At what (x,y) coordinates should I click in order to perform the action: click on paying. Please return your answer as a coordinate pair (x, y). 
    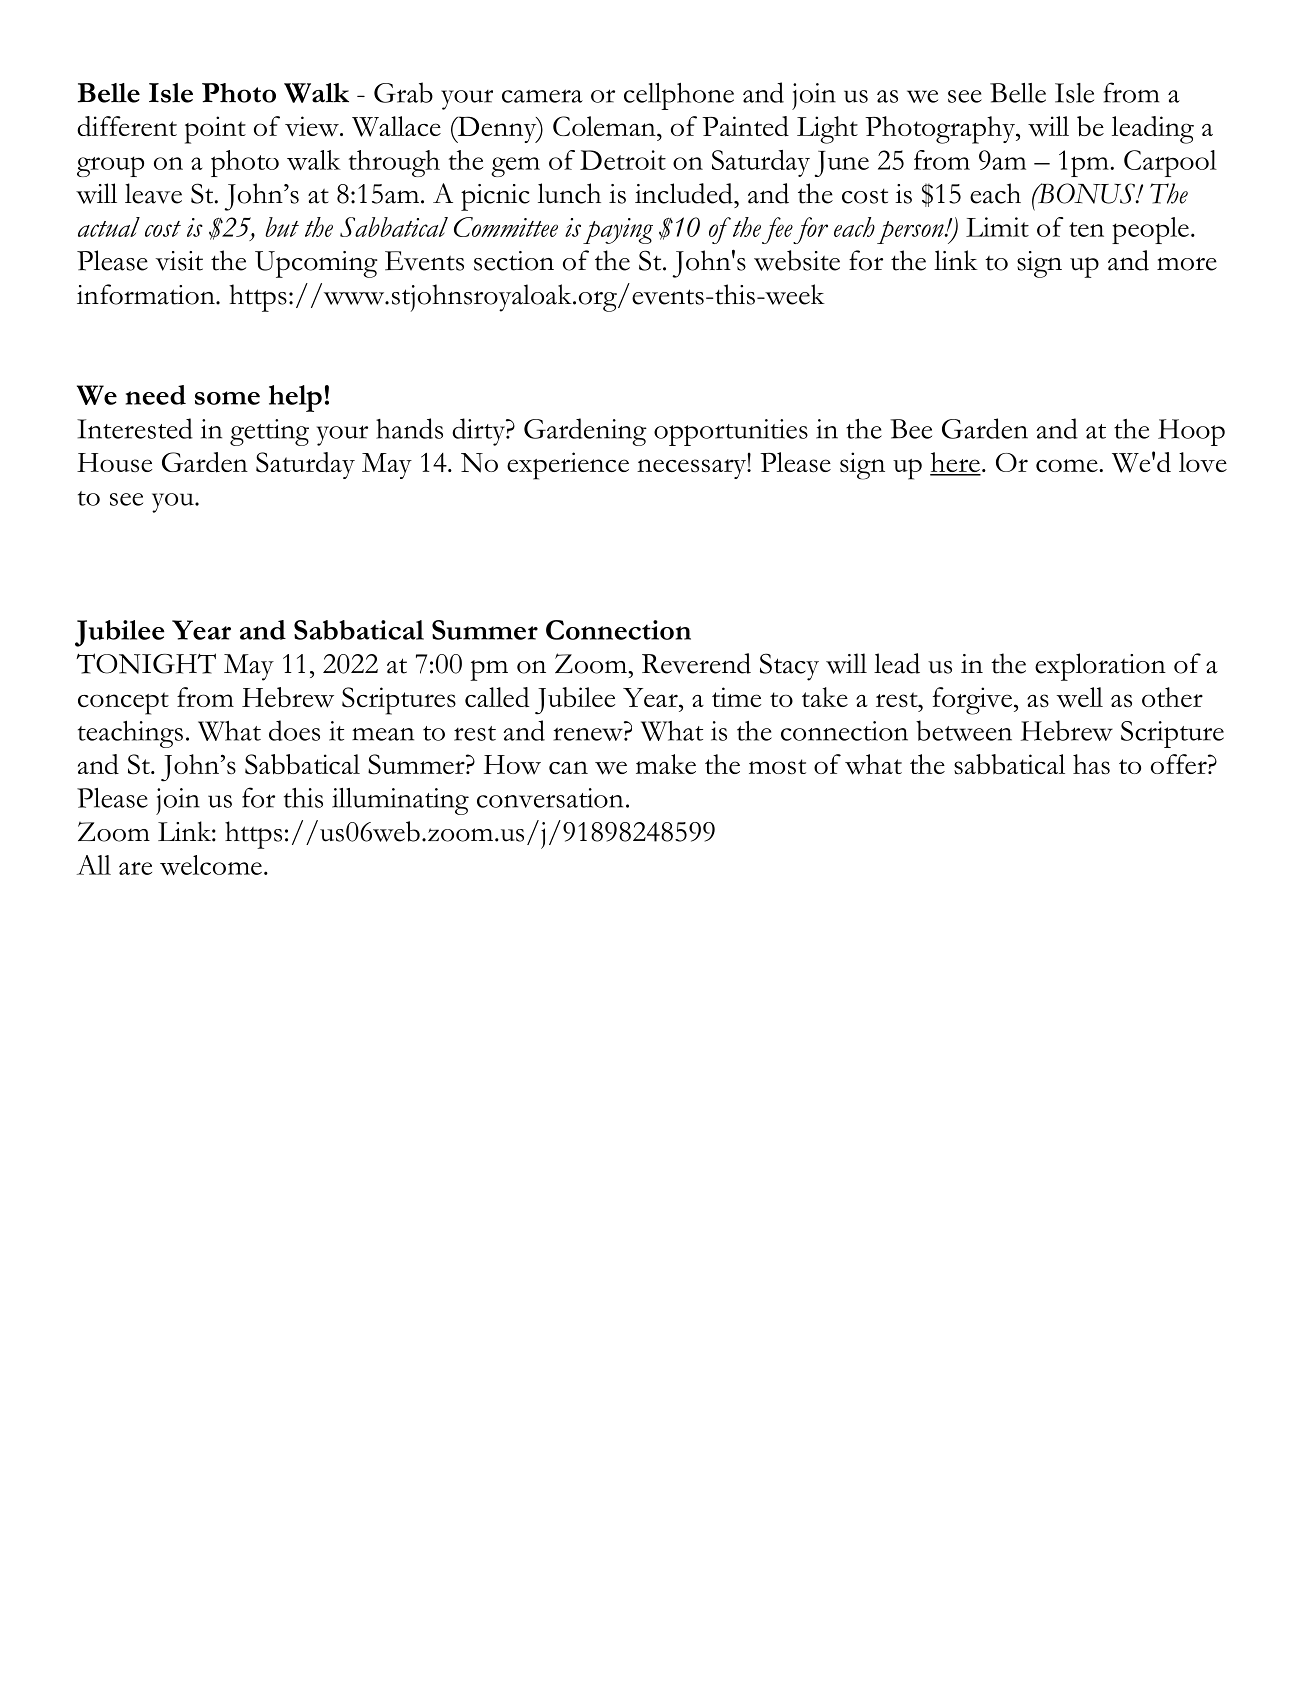
    Looking at the image, I should click on (618, 231).
